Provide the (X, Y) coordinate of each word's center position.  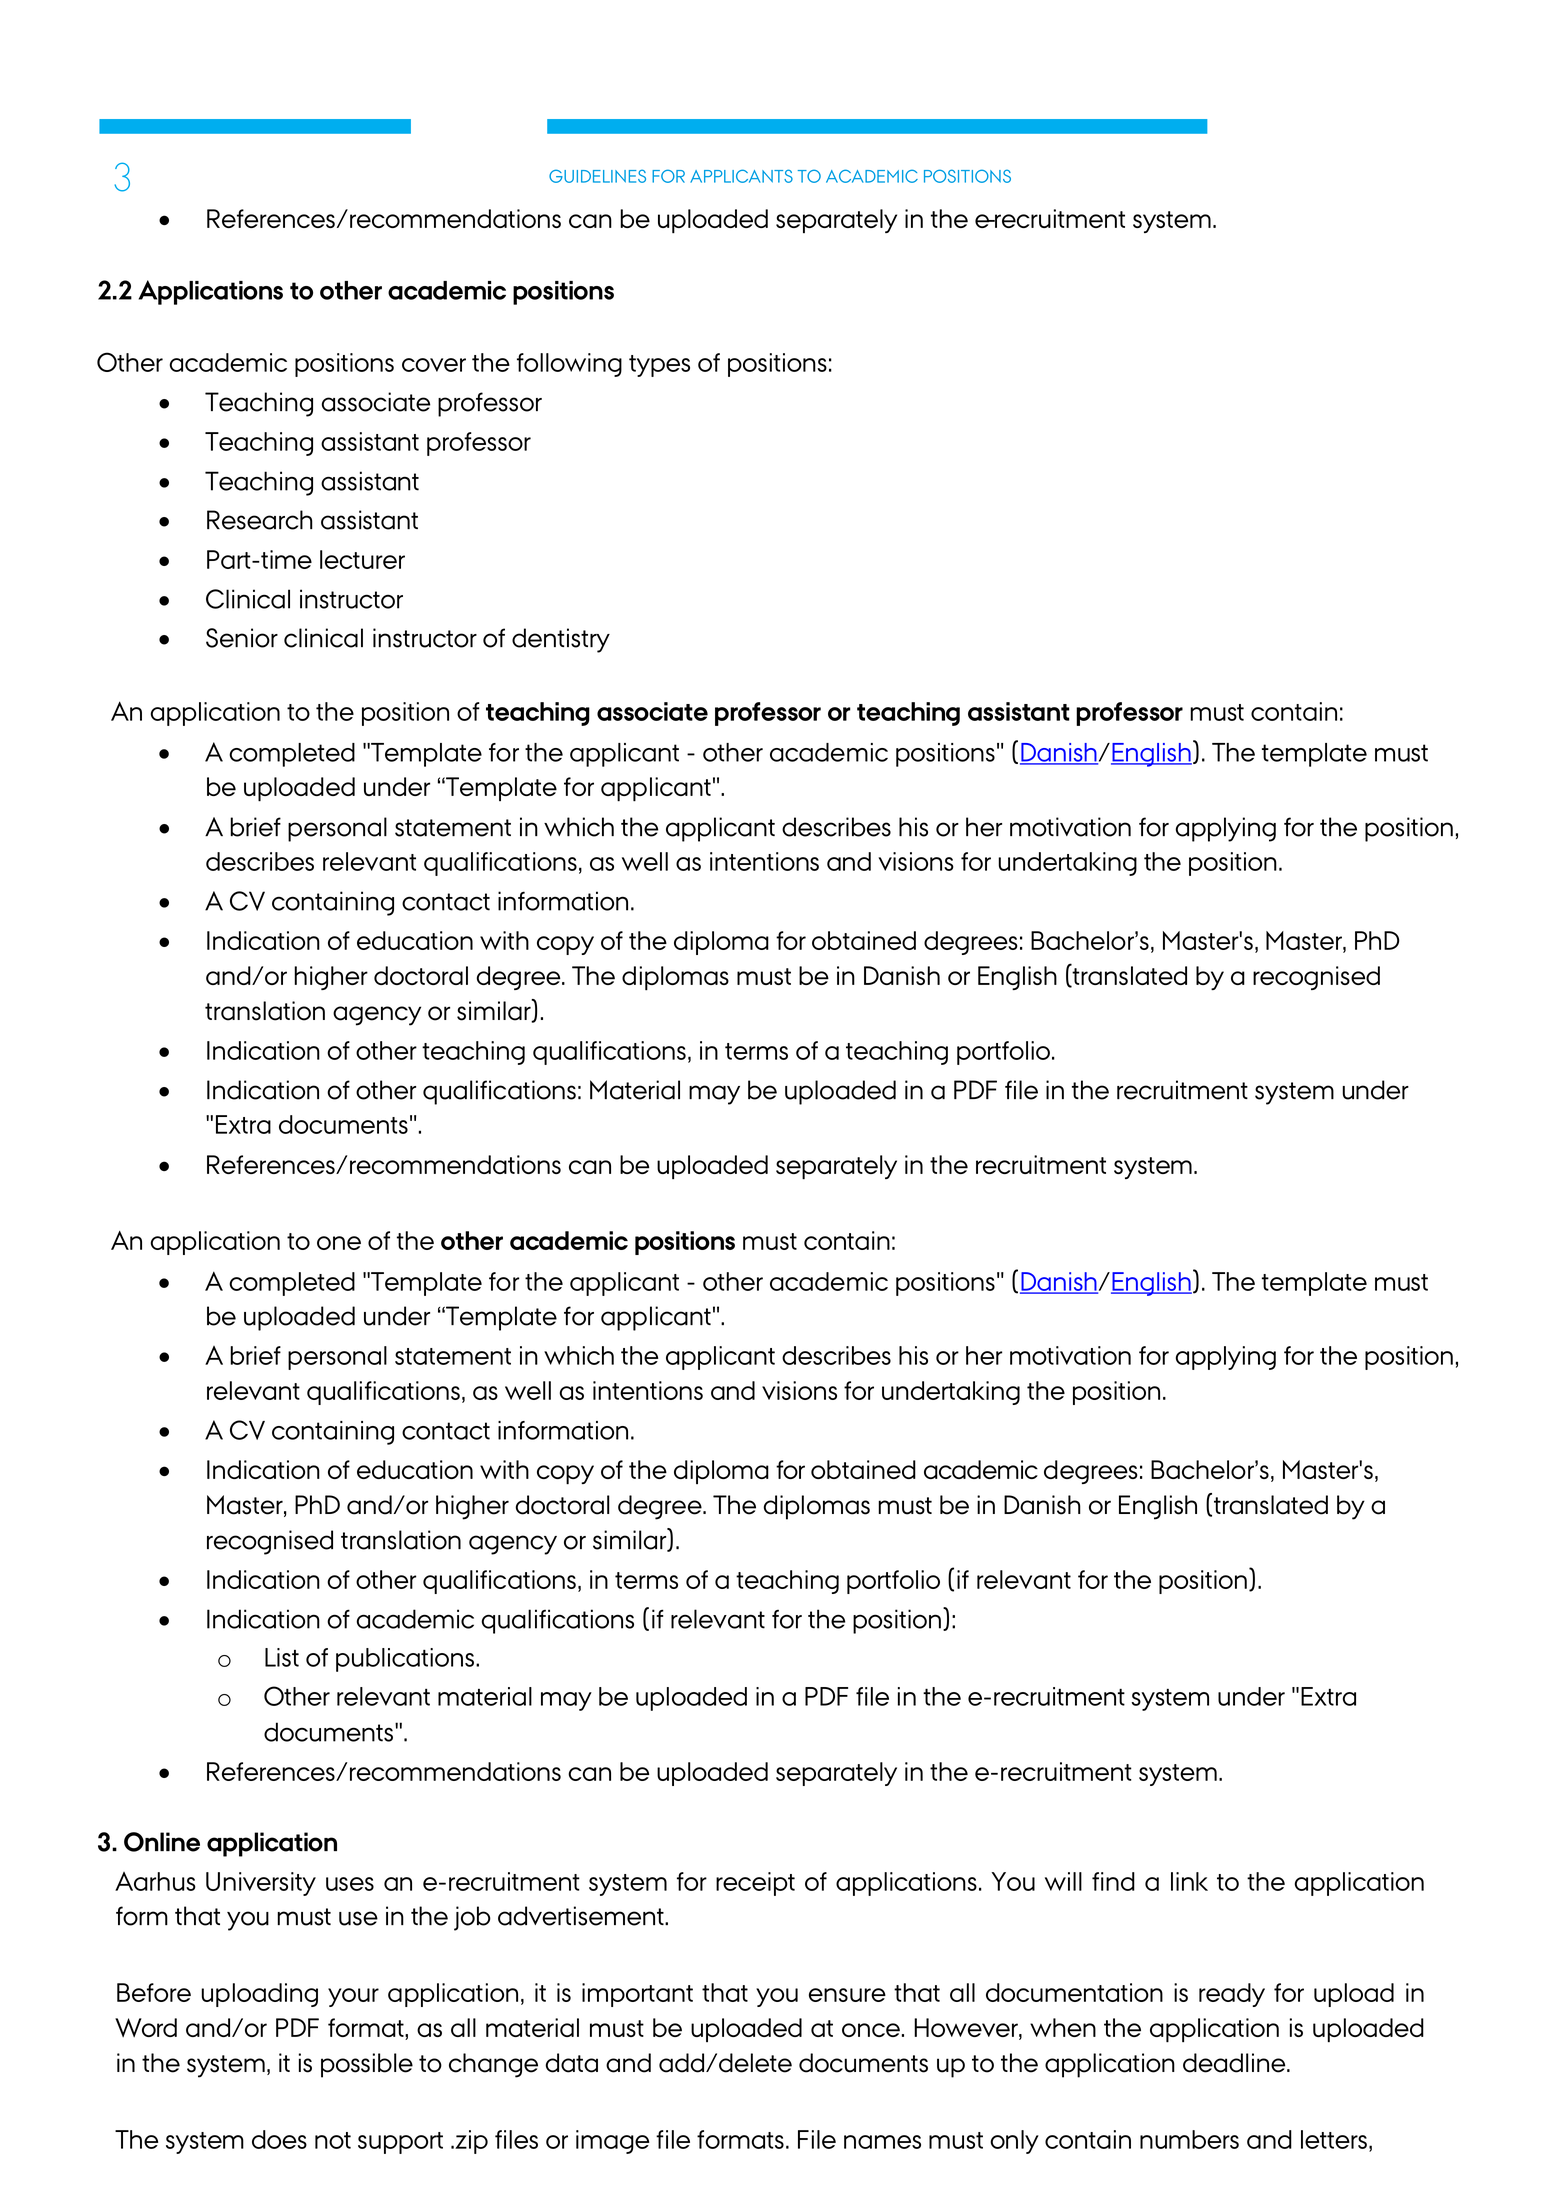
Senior (242, 638)
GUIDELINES (597, 176)
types (659, 366)
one (339, 1243)
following (569, 365)
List (282, 1657)
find (1113, 1881)
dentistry (561, 640)
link (1189, 1881)
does (279, 2139)
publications (405, 1660)
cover (434, 365)
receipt (755, 1884)
